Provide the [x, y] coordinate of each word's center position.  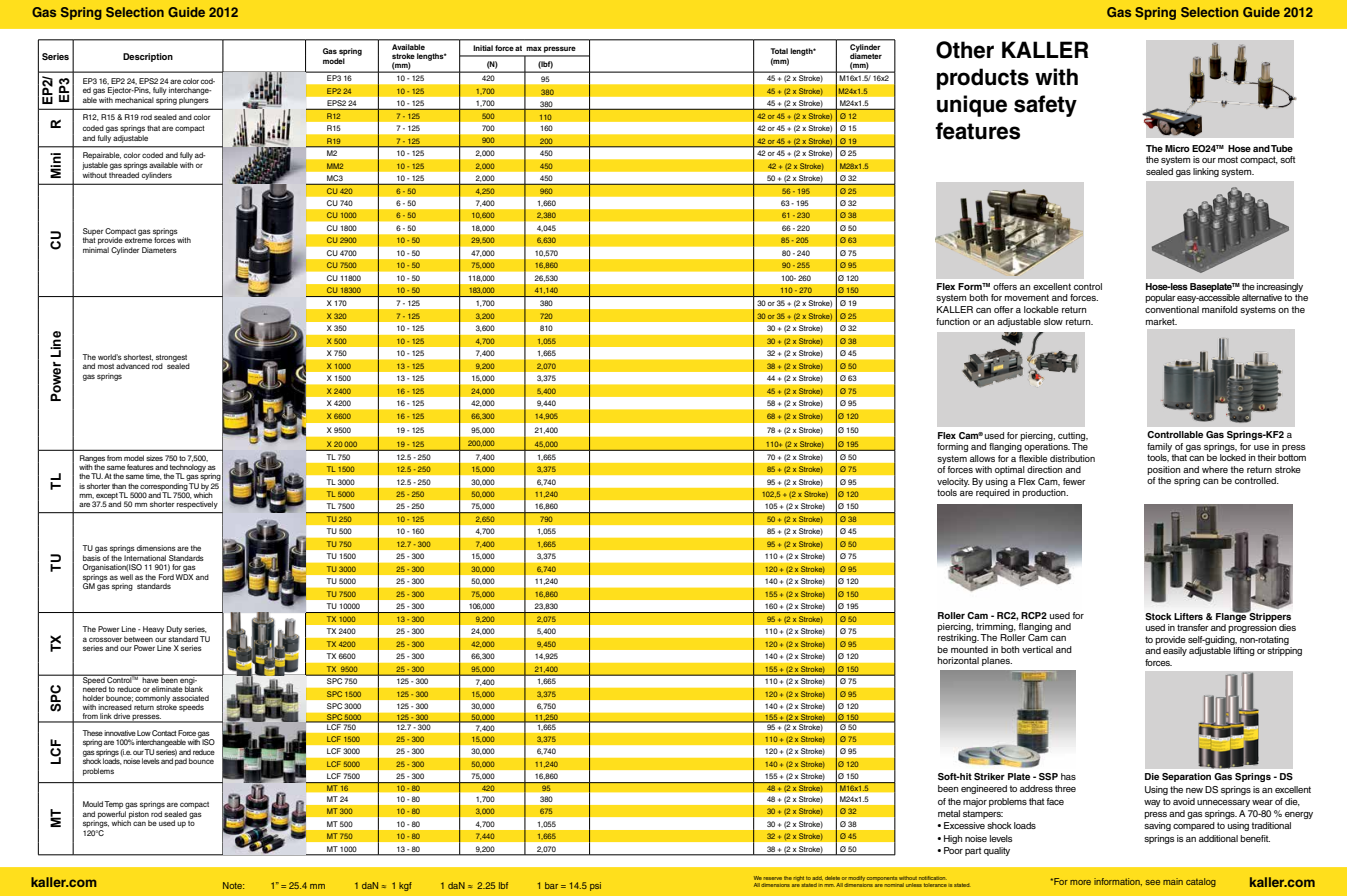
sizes [154, 458]
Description [148, 57]
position [1163, 470]
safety [1045, 106]
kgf [405, 886]
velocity [953, 482]
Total [779, 51]
